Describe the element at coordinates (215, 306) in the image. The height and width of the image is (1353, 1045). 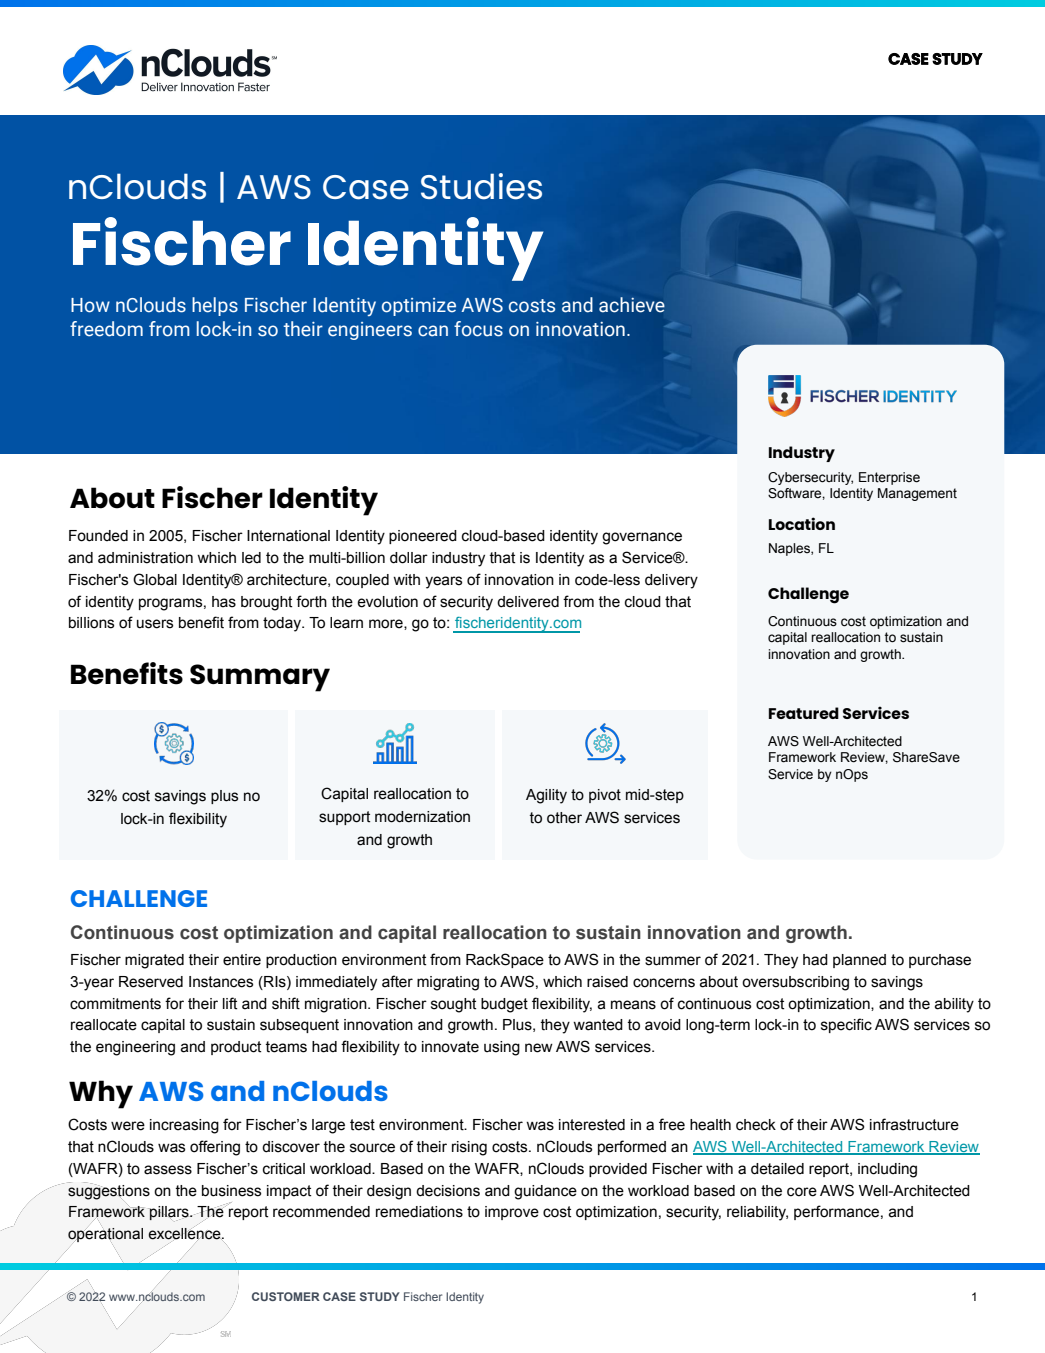
I see `helps` at that location.
